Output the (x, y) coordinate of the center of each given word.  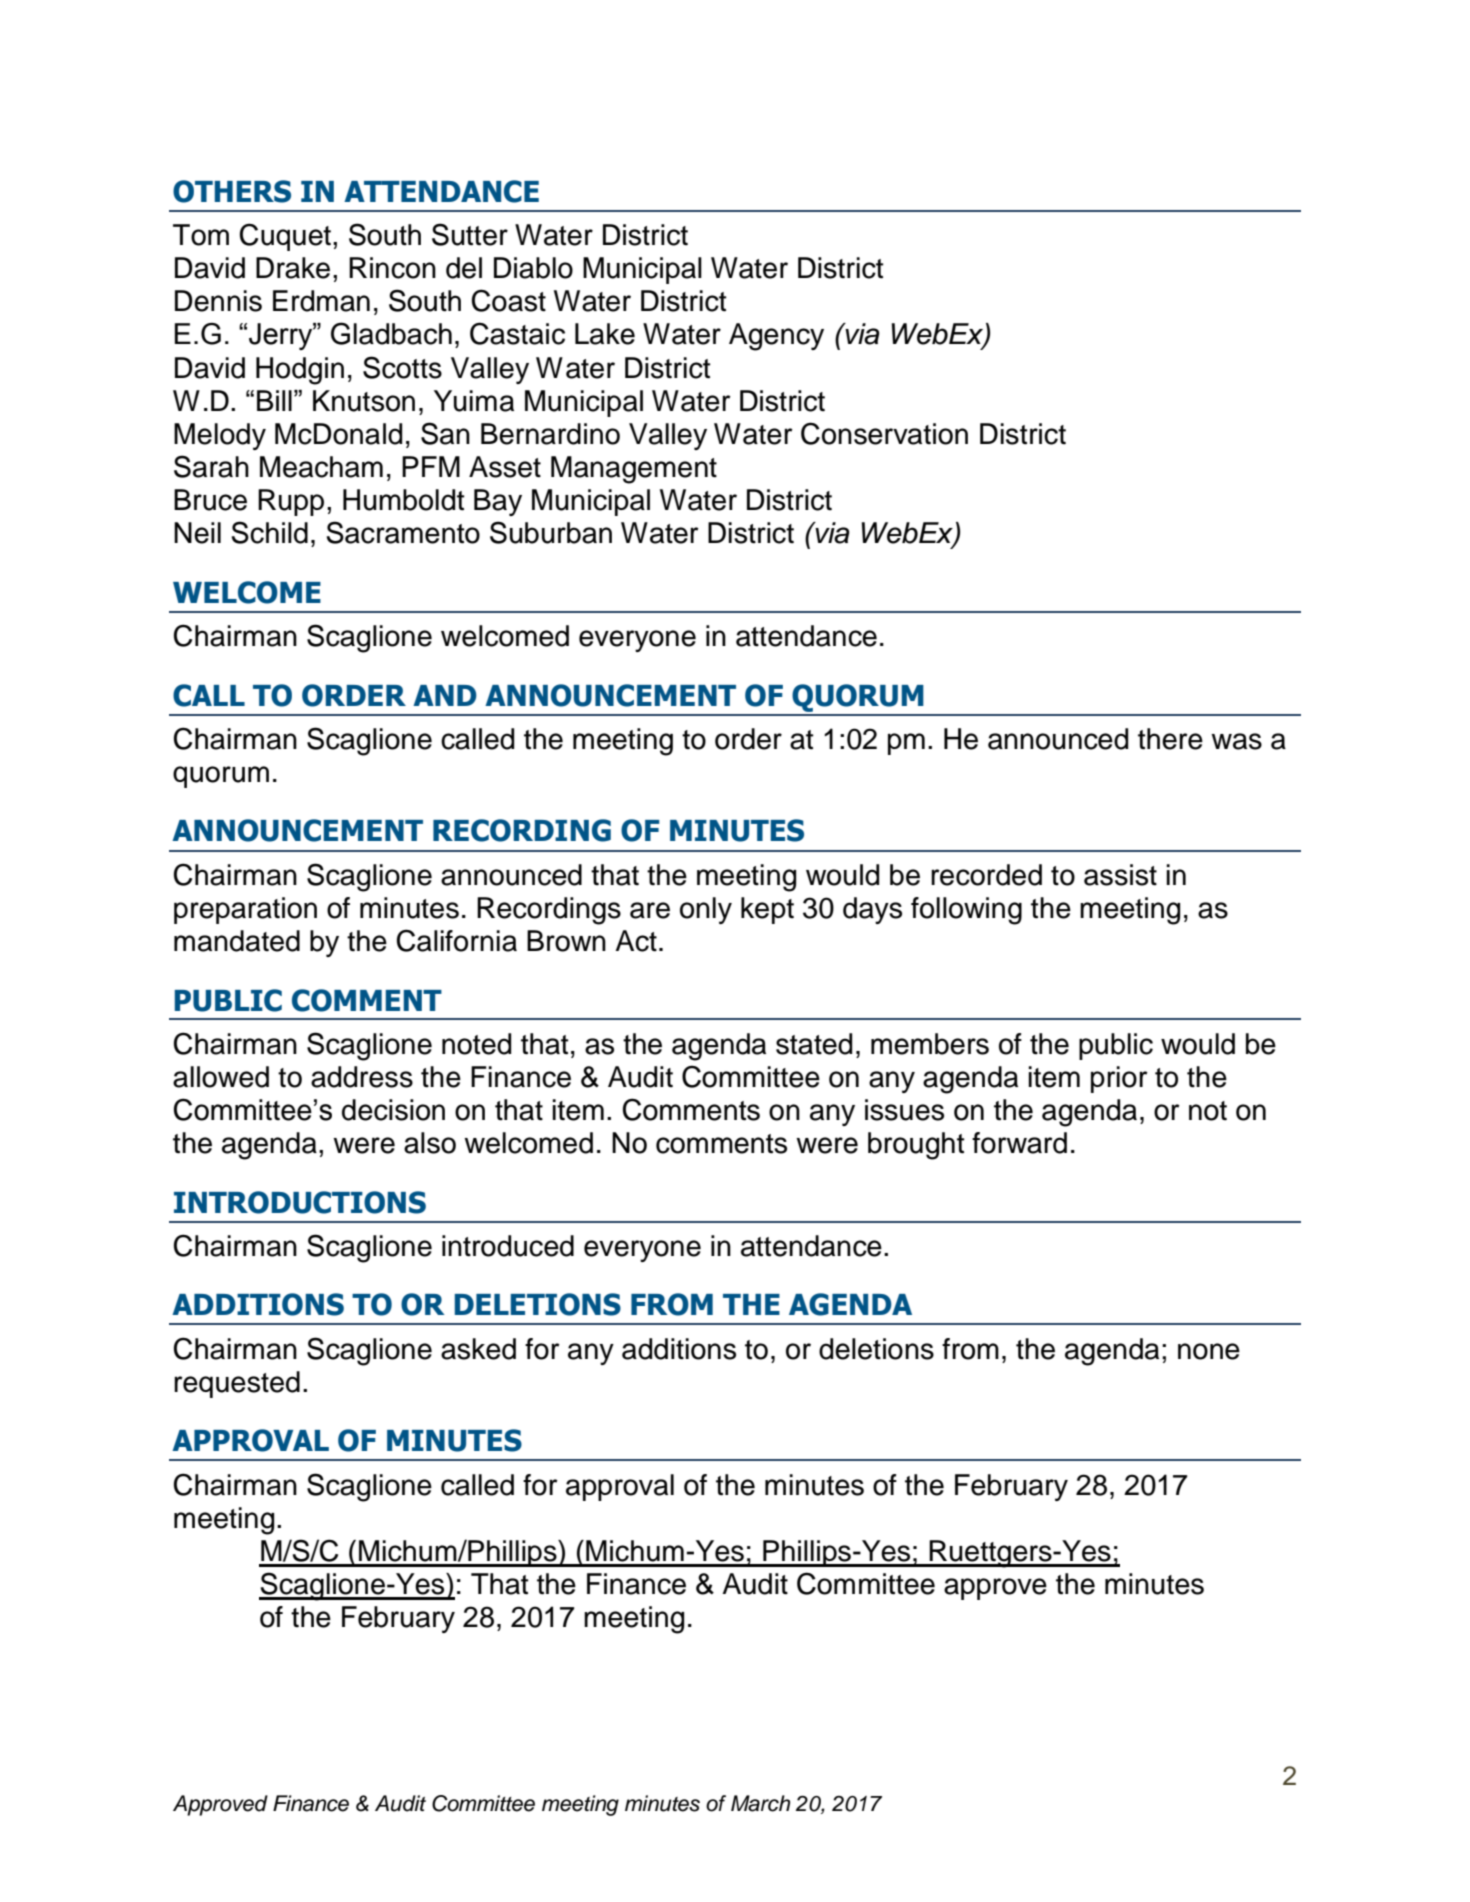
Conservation (884, 433)
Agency (776, 337)
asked (478, 1349)
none (1209, 1351)
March (760, 1803)
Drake (293, 268)
